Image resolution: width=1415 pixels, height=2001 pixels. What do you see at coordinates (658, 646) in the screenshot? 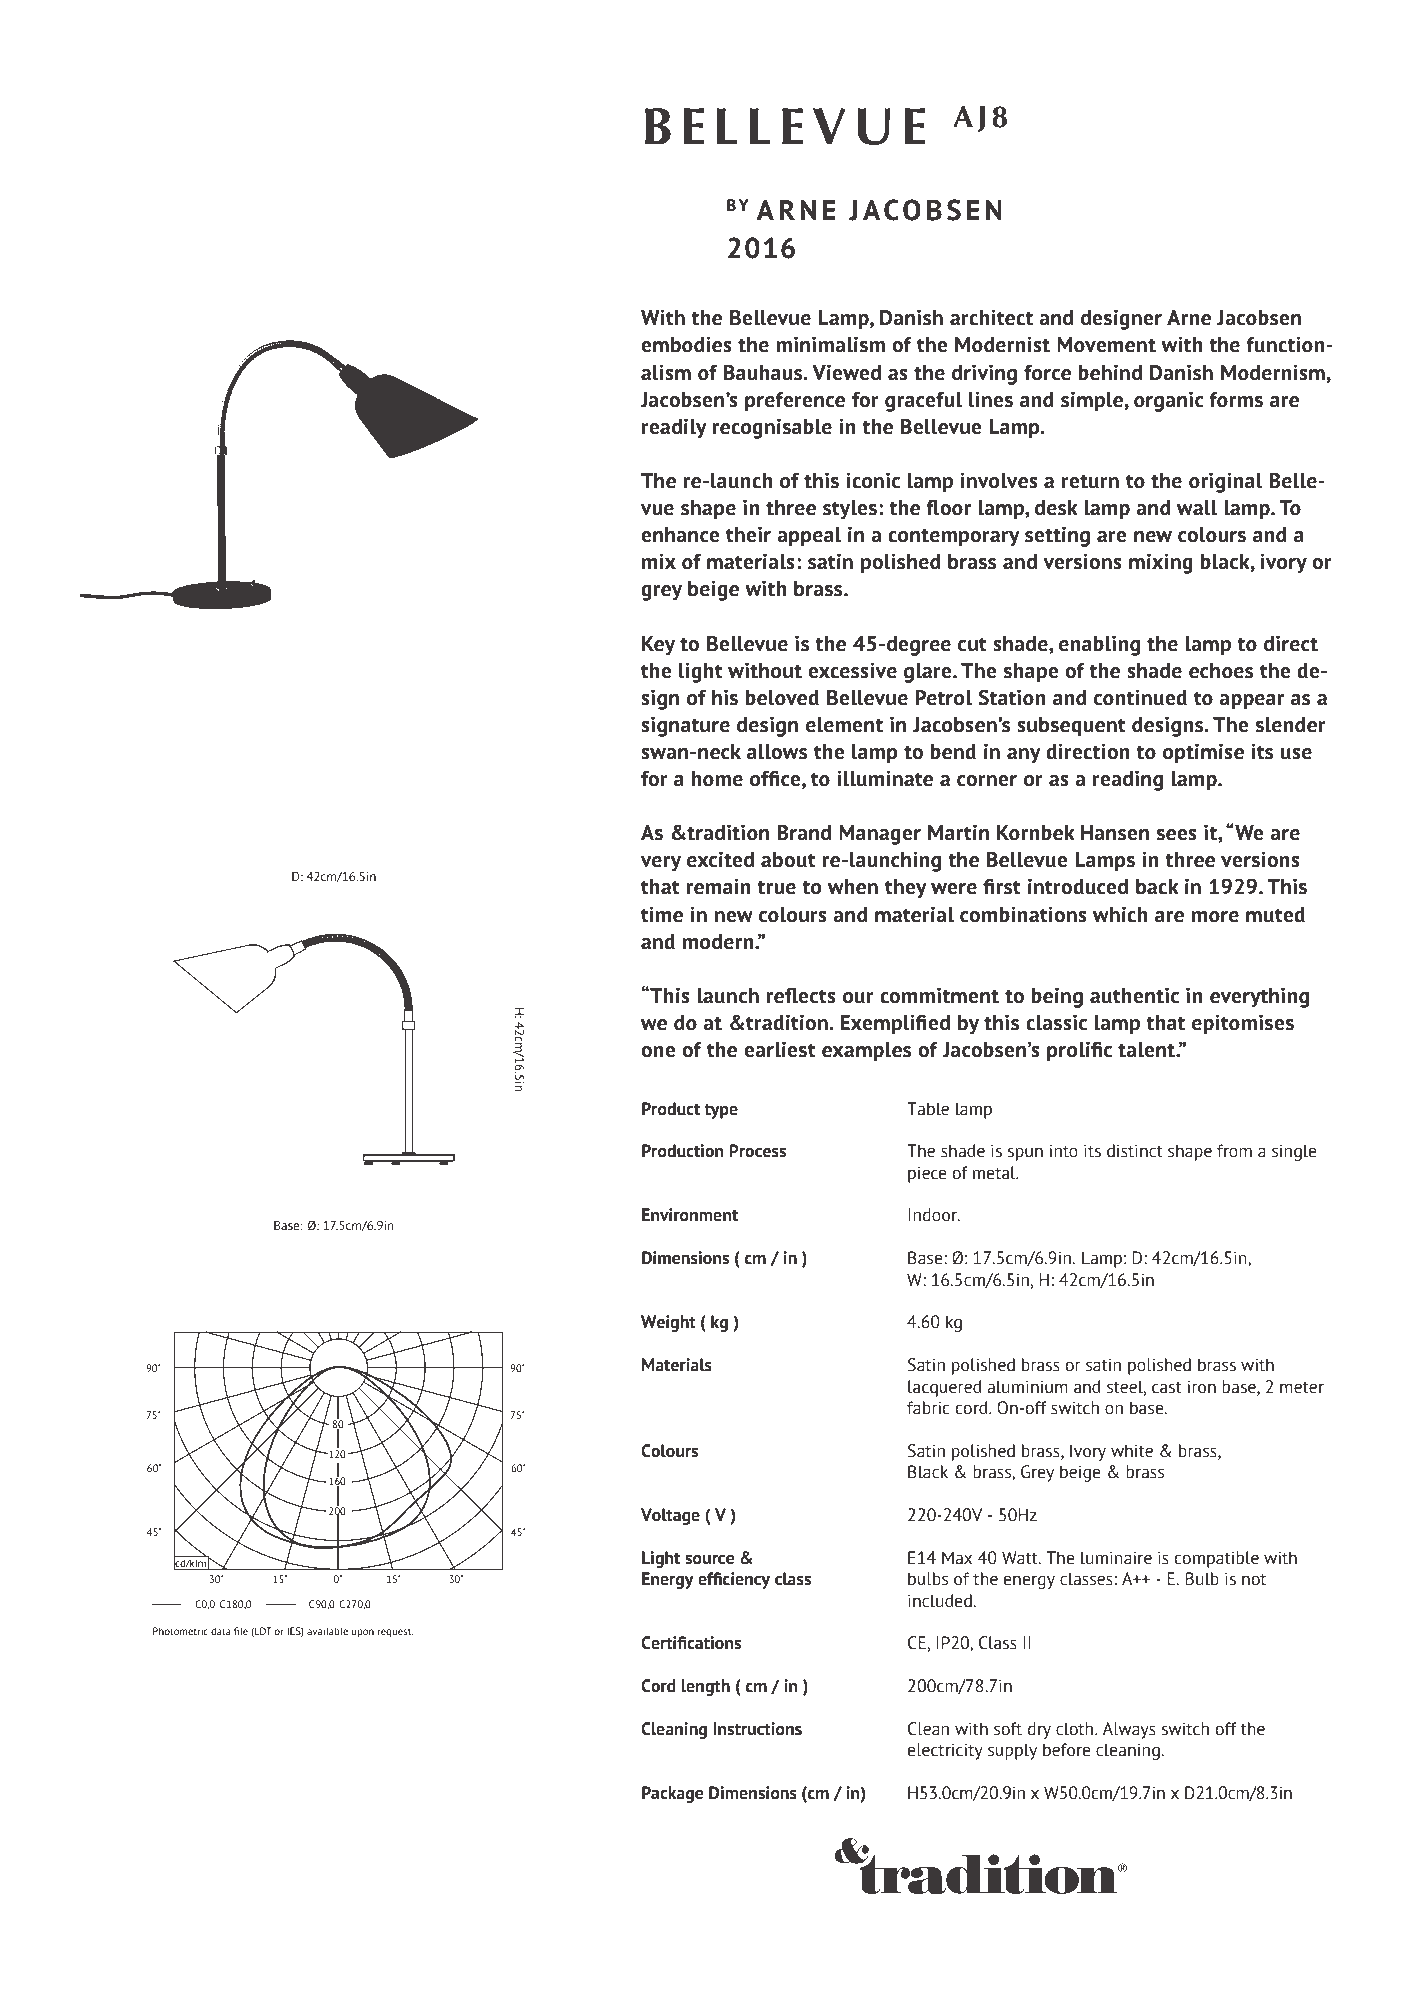
I see `Key` at bounding box center [658, 646].
